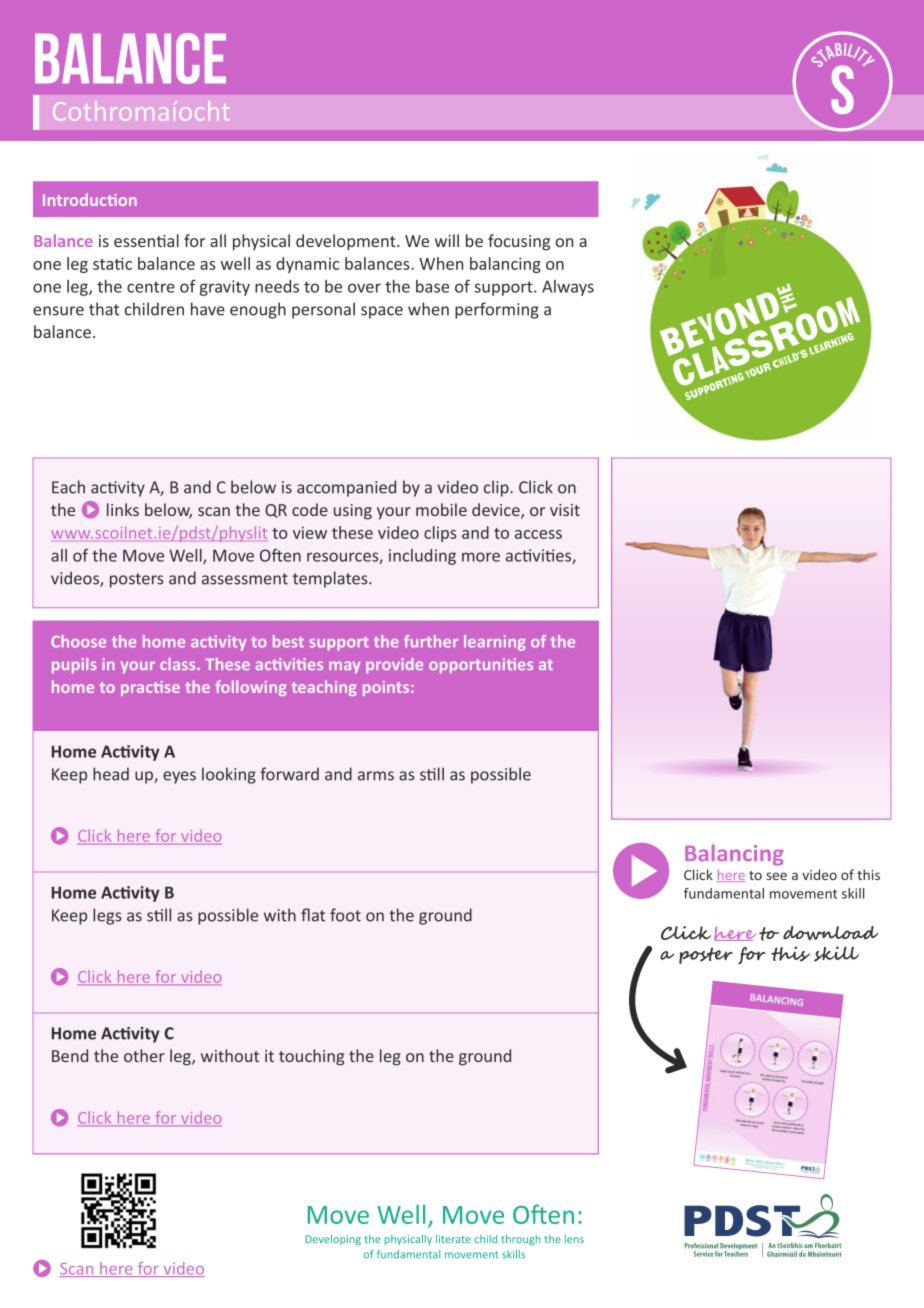 Image resolution: width=924 pixels, height=1308 pixels. I want to click on mobile, so click(441, 509).
